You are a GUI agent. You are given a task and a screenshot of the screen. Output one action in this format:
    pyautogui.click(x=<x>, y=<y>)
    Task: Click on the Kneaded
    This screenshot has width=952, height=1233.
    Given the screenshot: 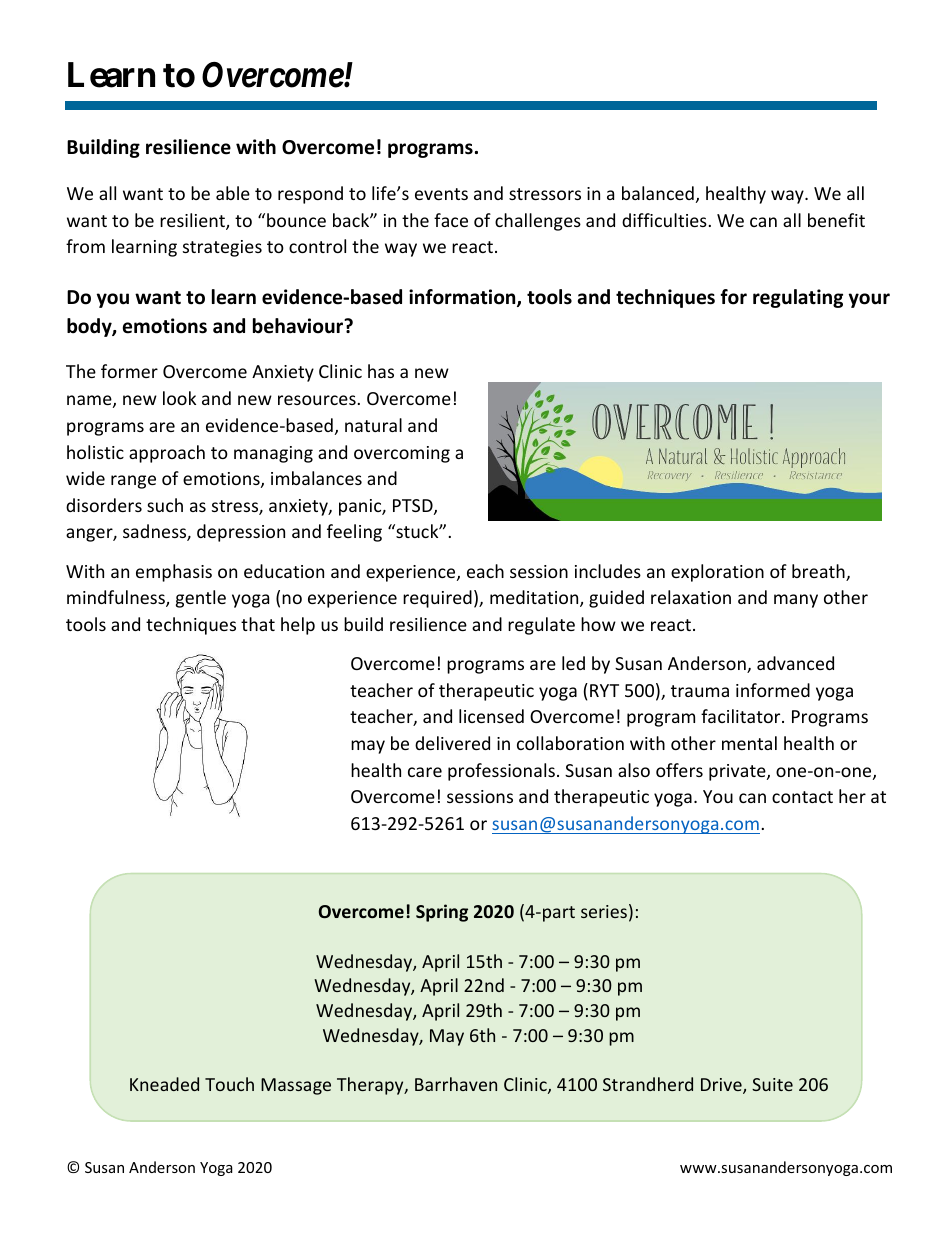 What is the action you would take?
    pyautogui.click(x=164, y=1084)
